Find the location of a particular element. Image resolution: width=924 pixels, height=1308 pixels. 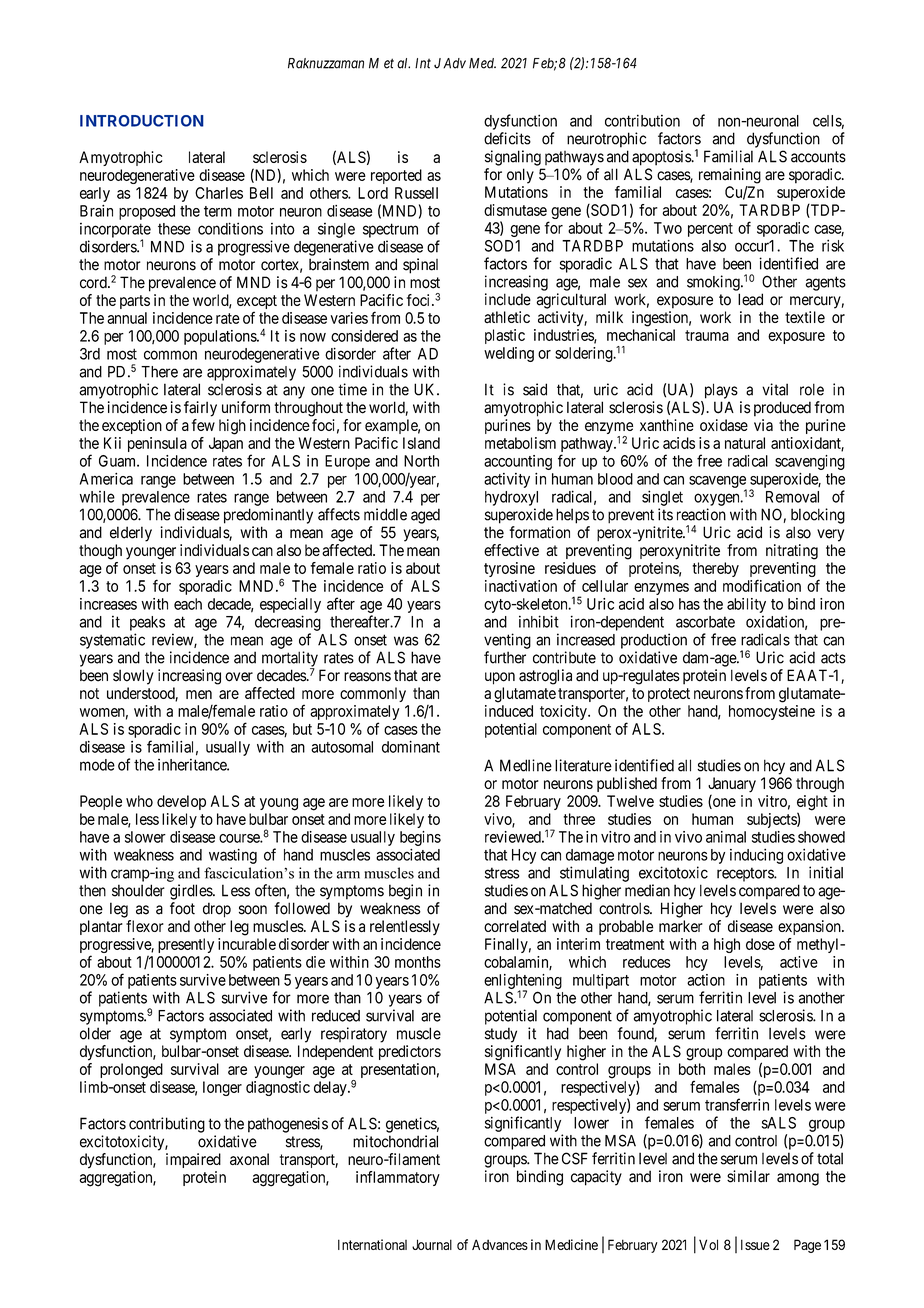

upon is located at coordinates (500, 678).
